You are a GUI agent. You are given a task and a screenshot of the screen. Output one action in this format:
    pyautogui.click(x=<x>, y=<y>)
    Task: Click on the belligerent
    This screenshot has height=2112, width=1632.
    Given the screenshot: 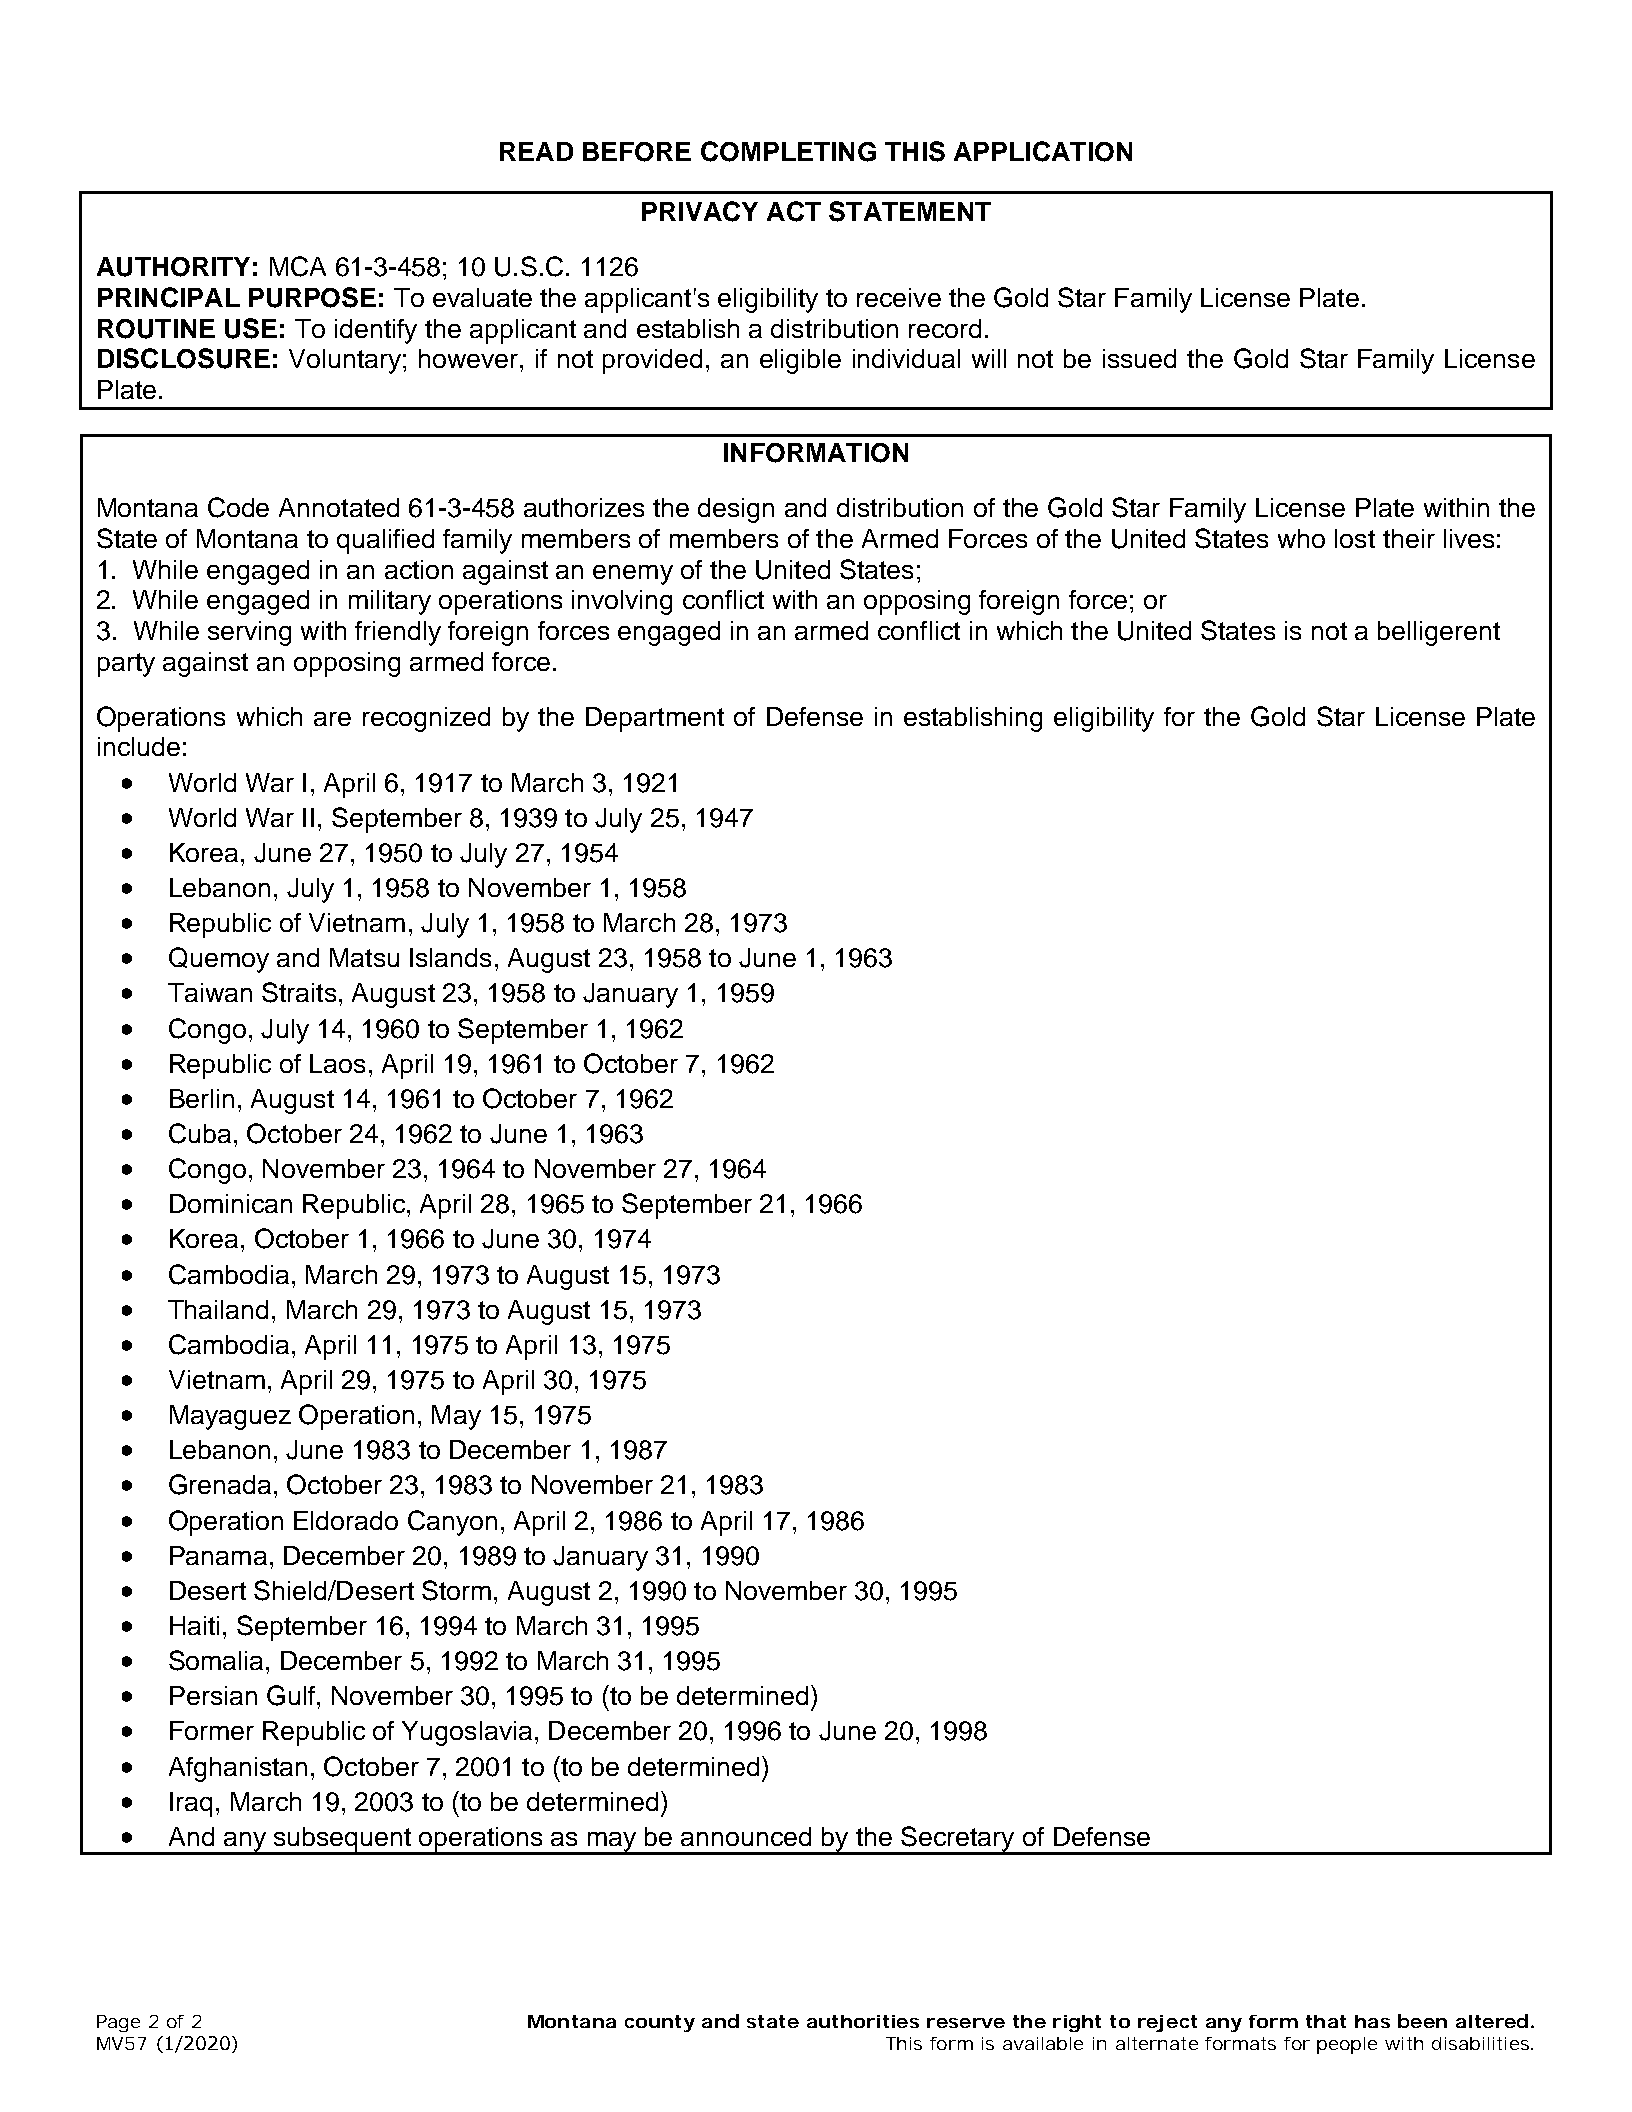 What is the action you would take?
    pyautogui.click(x=1439, y=633)
